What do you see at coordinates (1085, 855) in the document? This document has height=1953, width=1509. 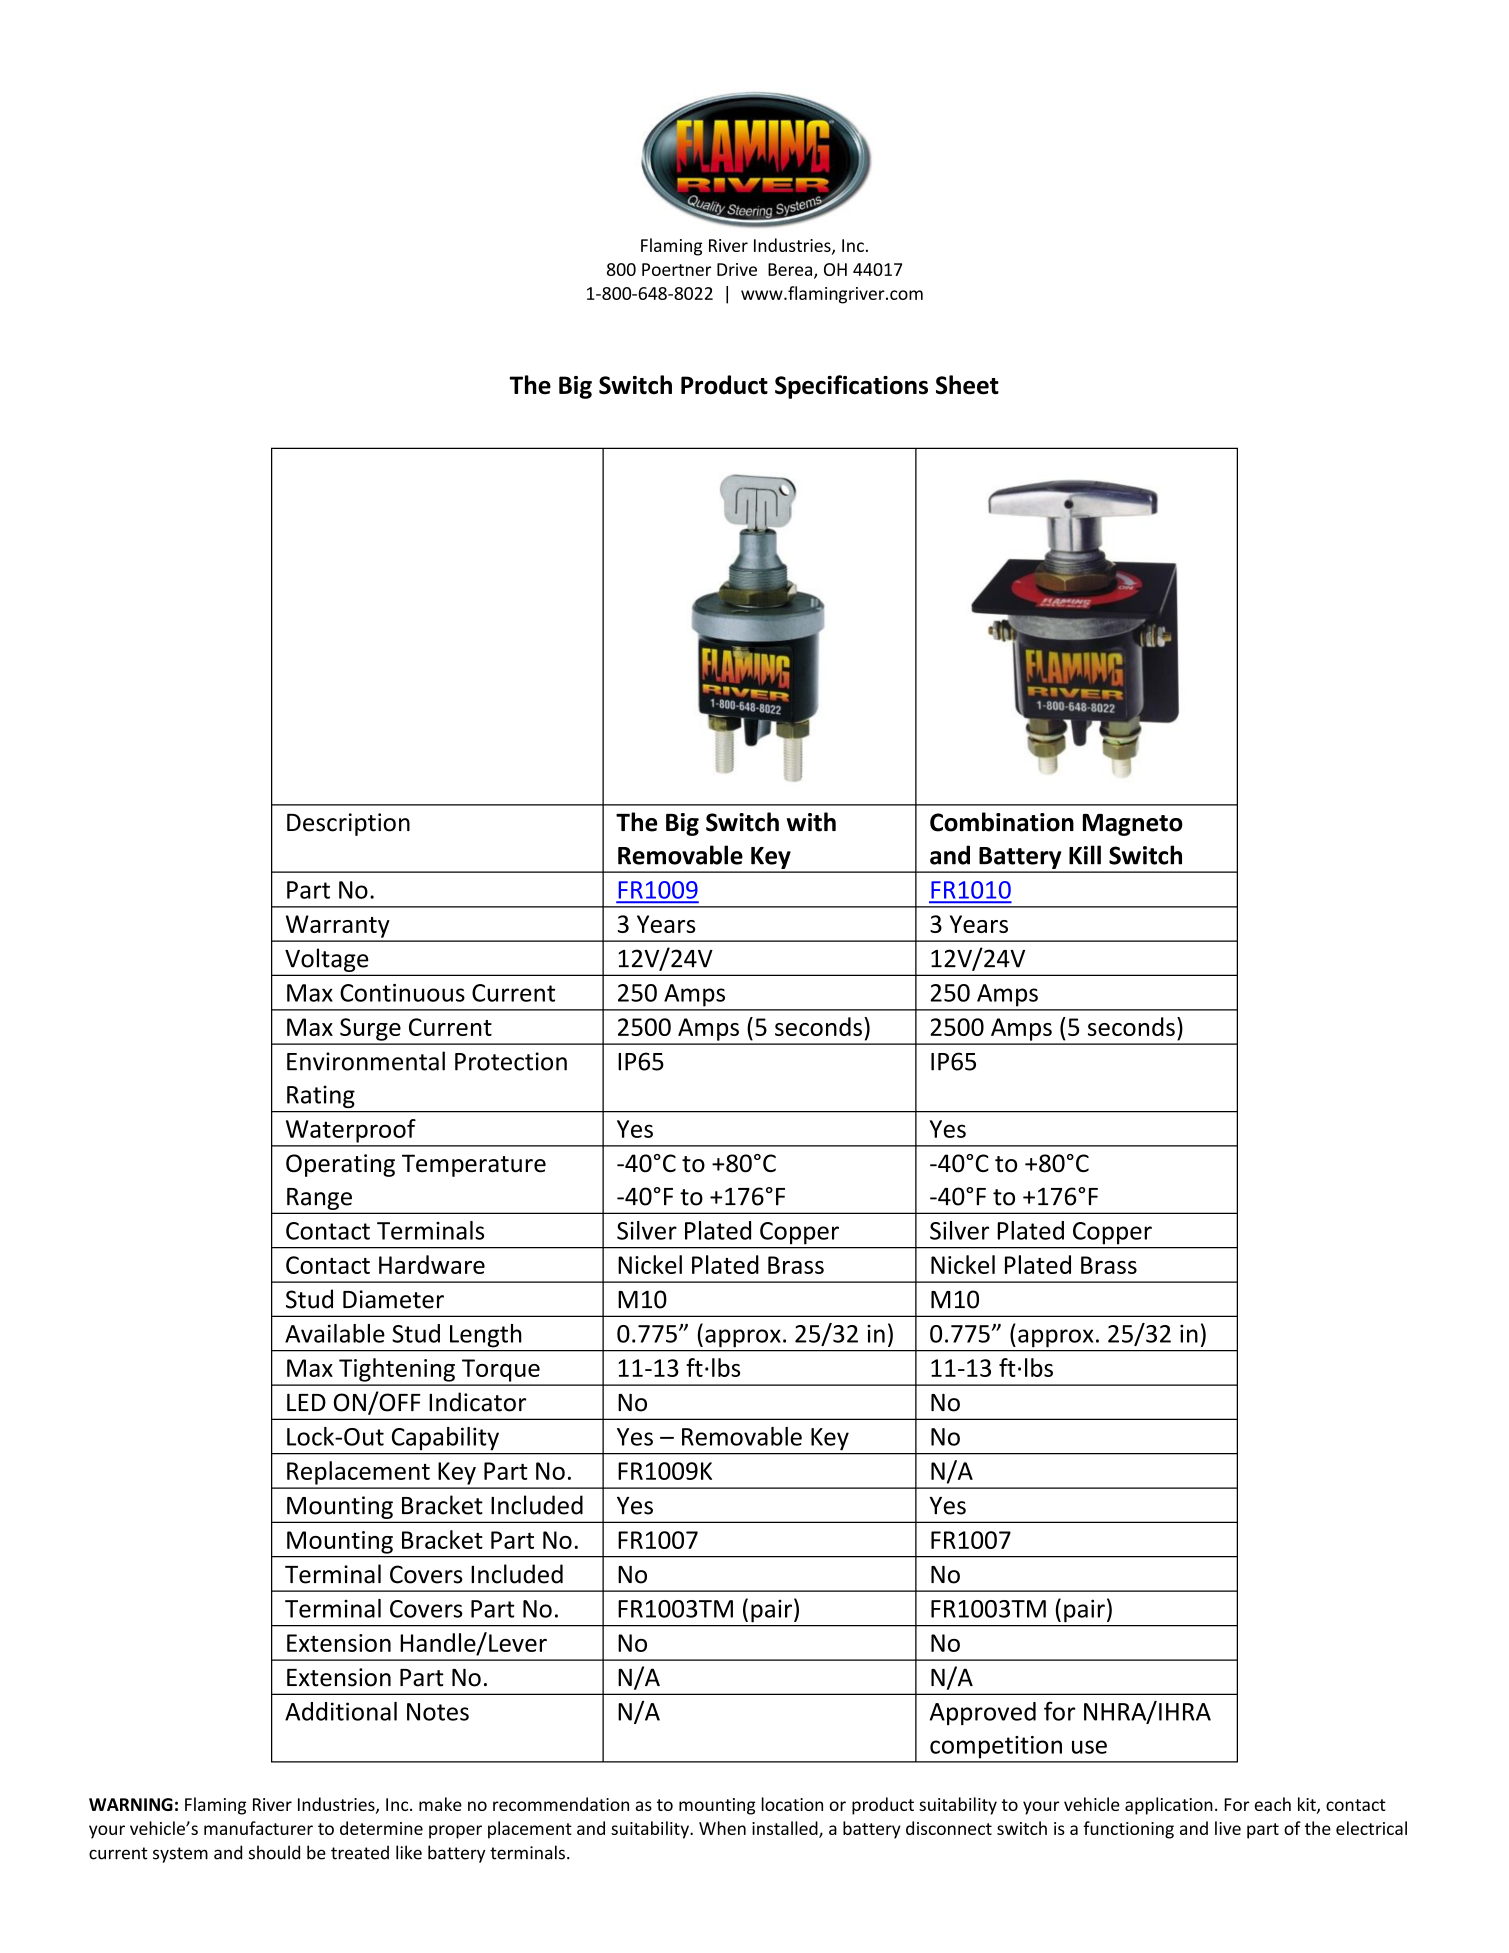 I see `Kill` at bounding box center [1085, 855].
